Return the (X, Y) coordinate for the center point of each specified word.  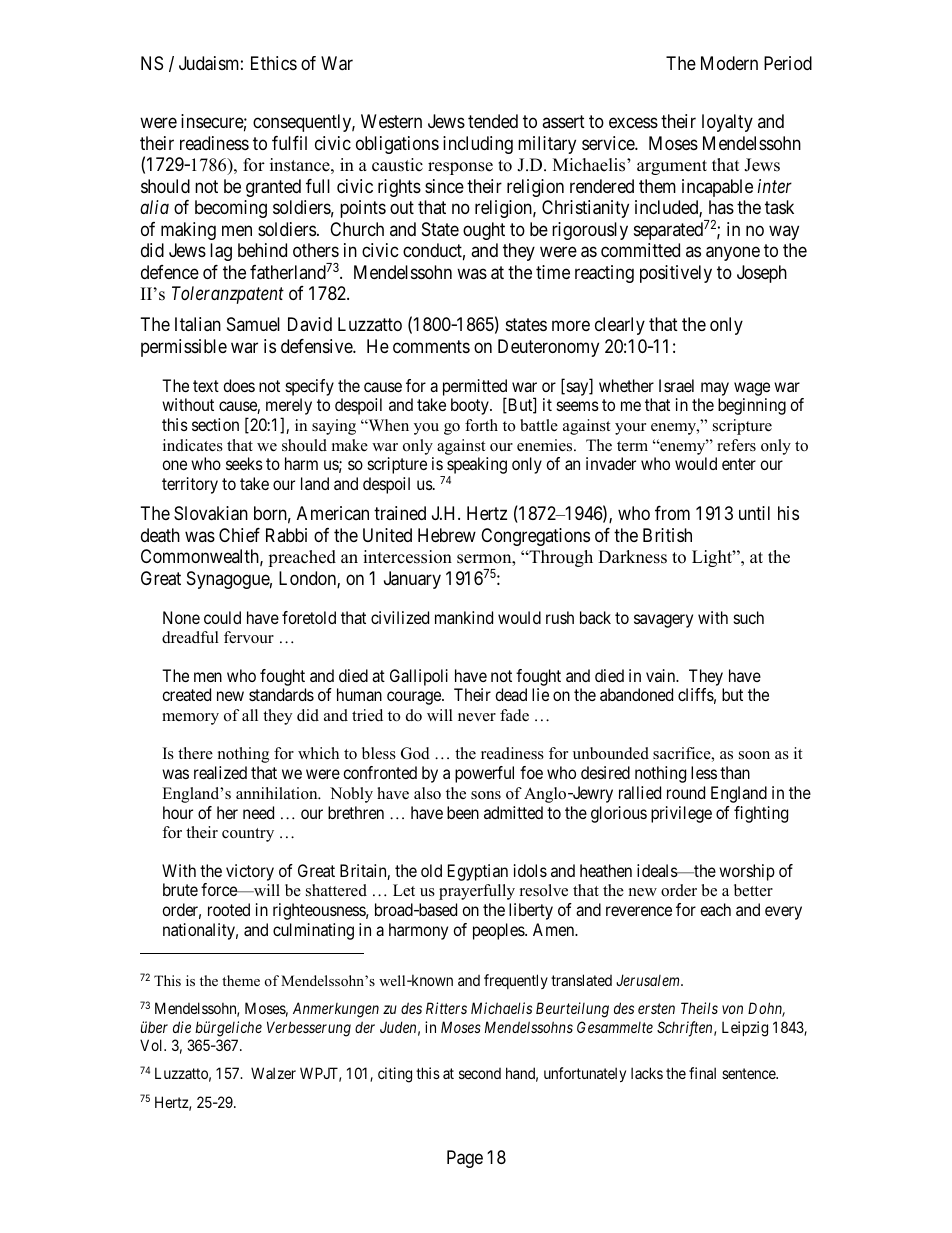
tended (493, 121)
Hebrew (447, 535)
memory (190, 719)
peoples (499, 931)
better (753, 890)
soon (754, 755)
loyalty (727, 123)
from (672, 513)
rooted (229, 909)
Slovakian (211, 513)
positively (676, 274)
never (477, 717)
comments (431, 346)
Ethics (274, 63)
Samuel (253, 324)
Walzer (273, 1073)
